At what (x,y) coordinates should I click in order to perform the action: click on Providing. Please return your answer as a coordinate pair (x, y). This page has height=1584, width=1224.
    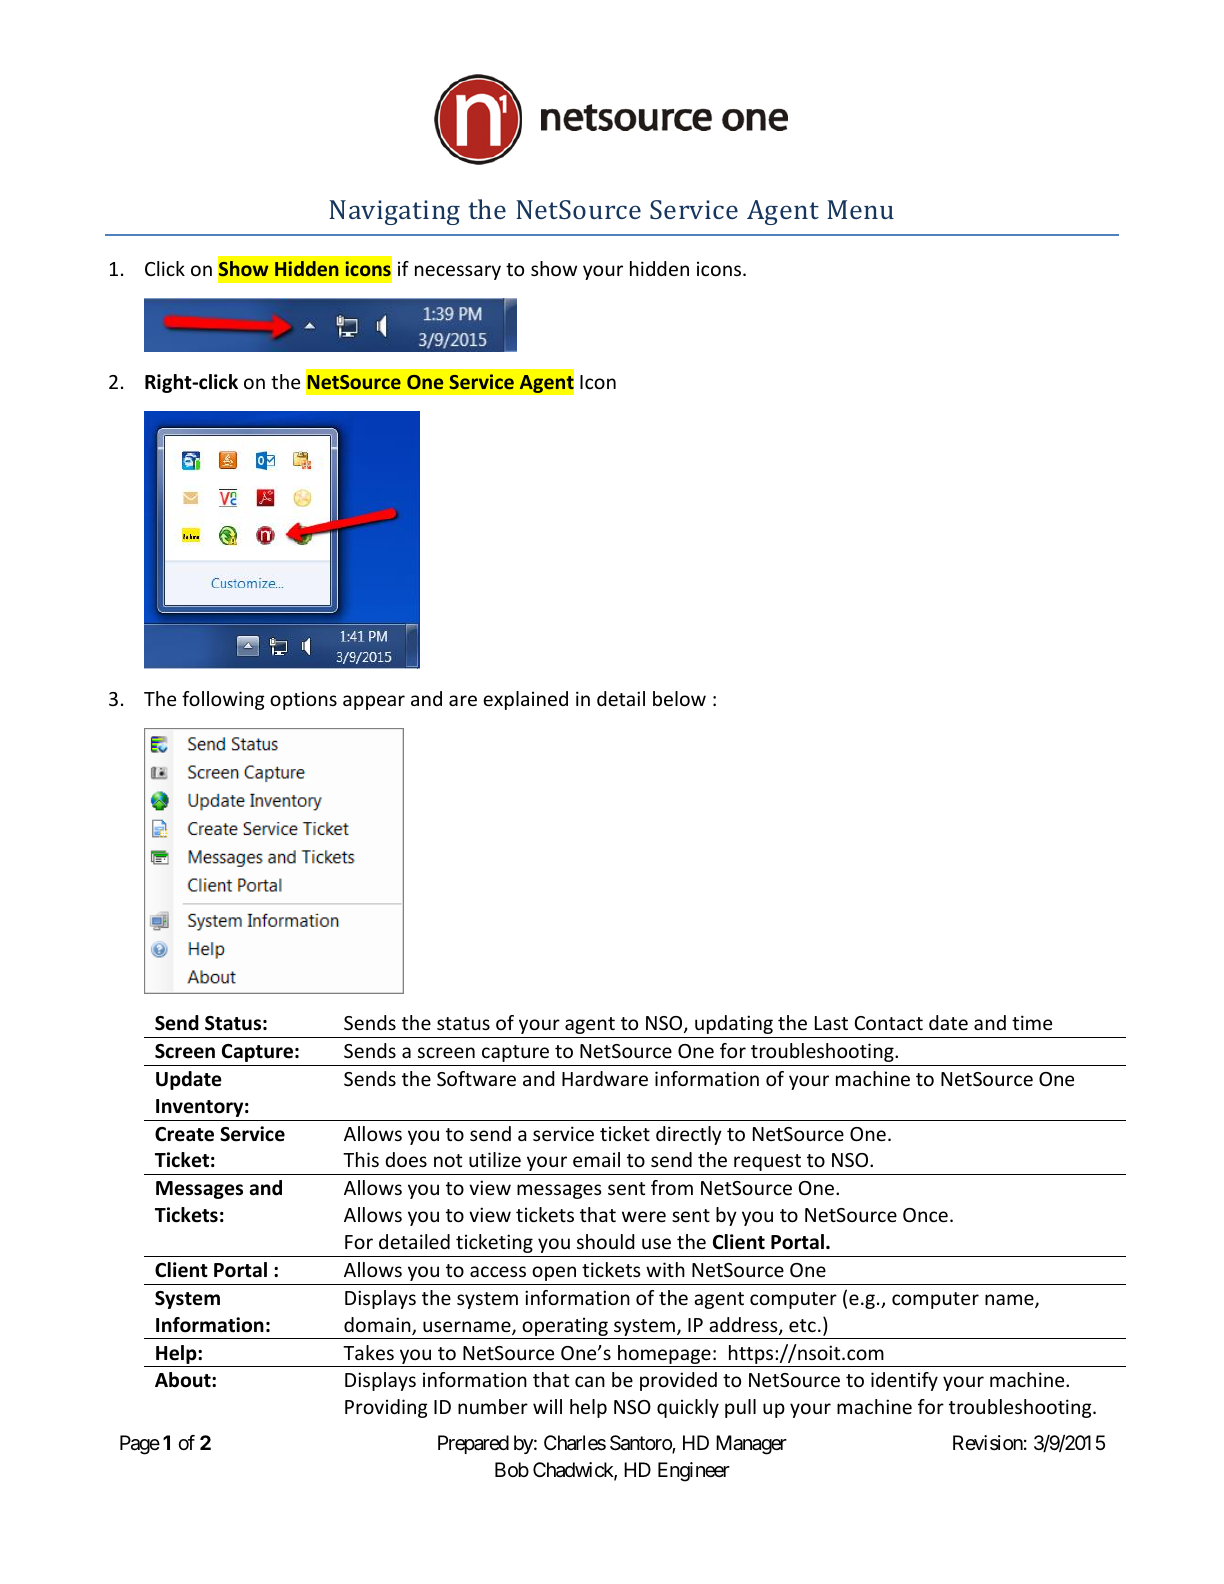
    Looking at the image, I should click on (386, 1408).
